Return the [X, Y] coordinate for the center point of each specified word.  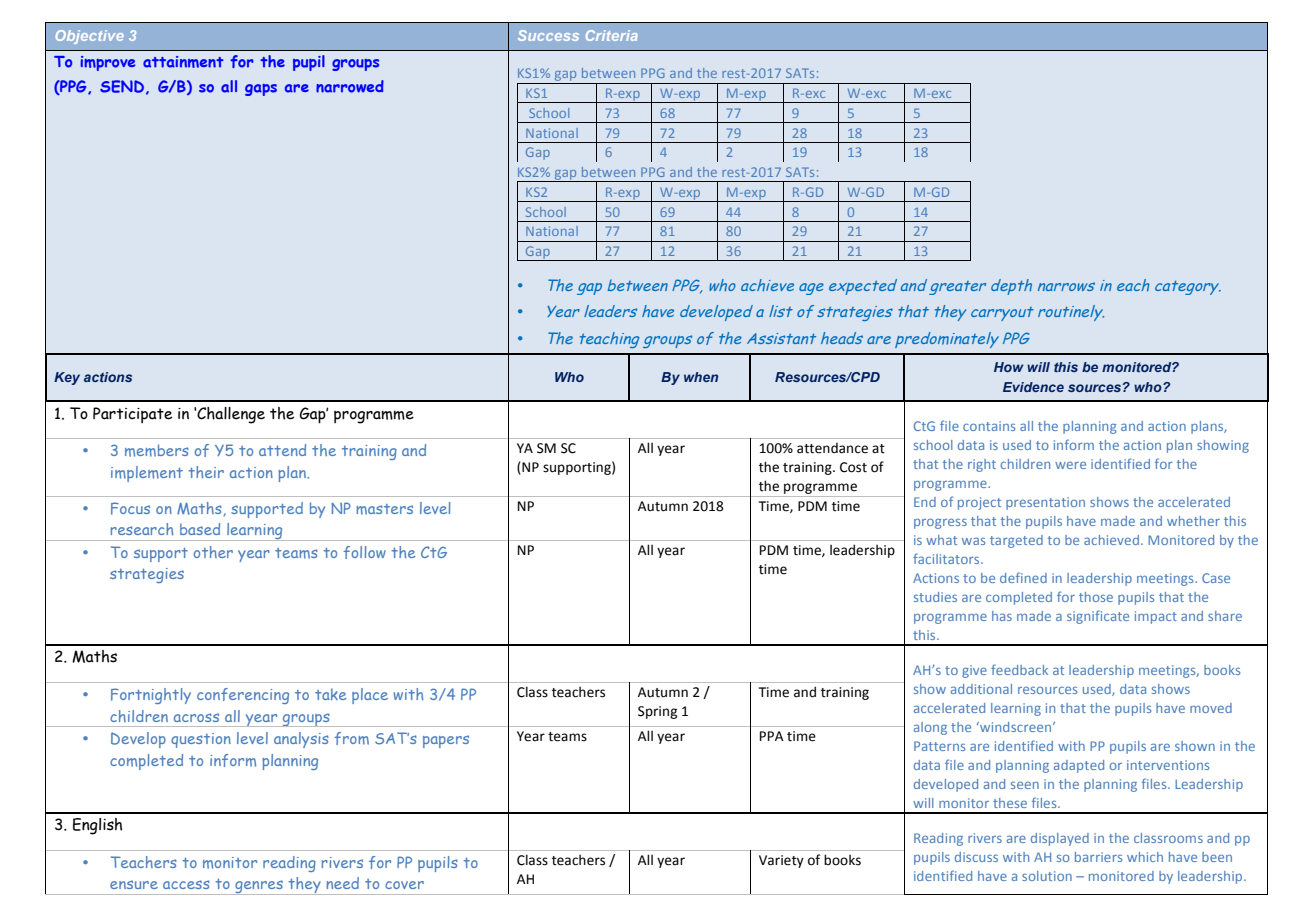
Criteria [612, 35]
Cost [853, 467]
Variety [781, 861]
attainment [183, 62]
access [186, 884]
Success [548, 35]
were [1070, 465]
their [206, 472]
